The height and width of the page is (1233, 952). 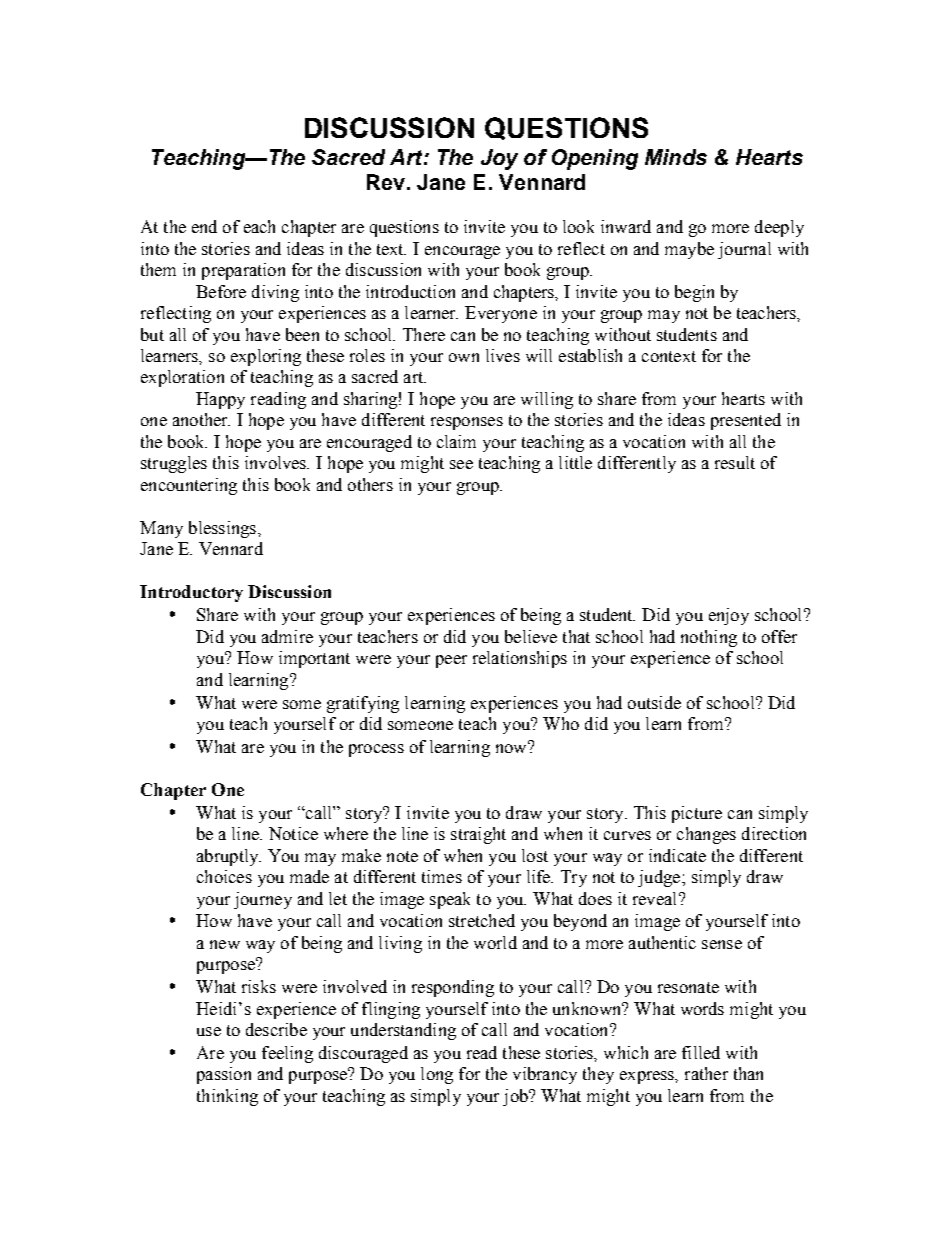 What do you see at coordinates (746, 421) in the page?
I see `presented` at bounding box center [746, 421].
